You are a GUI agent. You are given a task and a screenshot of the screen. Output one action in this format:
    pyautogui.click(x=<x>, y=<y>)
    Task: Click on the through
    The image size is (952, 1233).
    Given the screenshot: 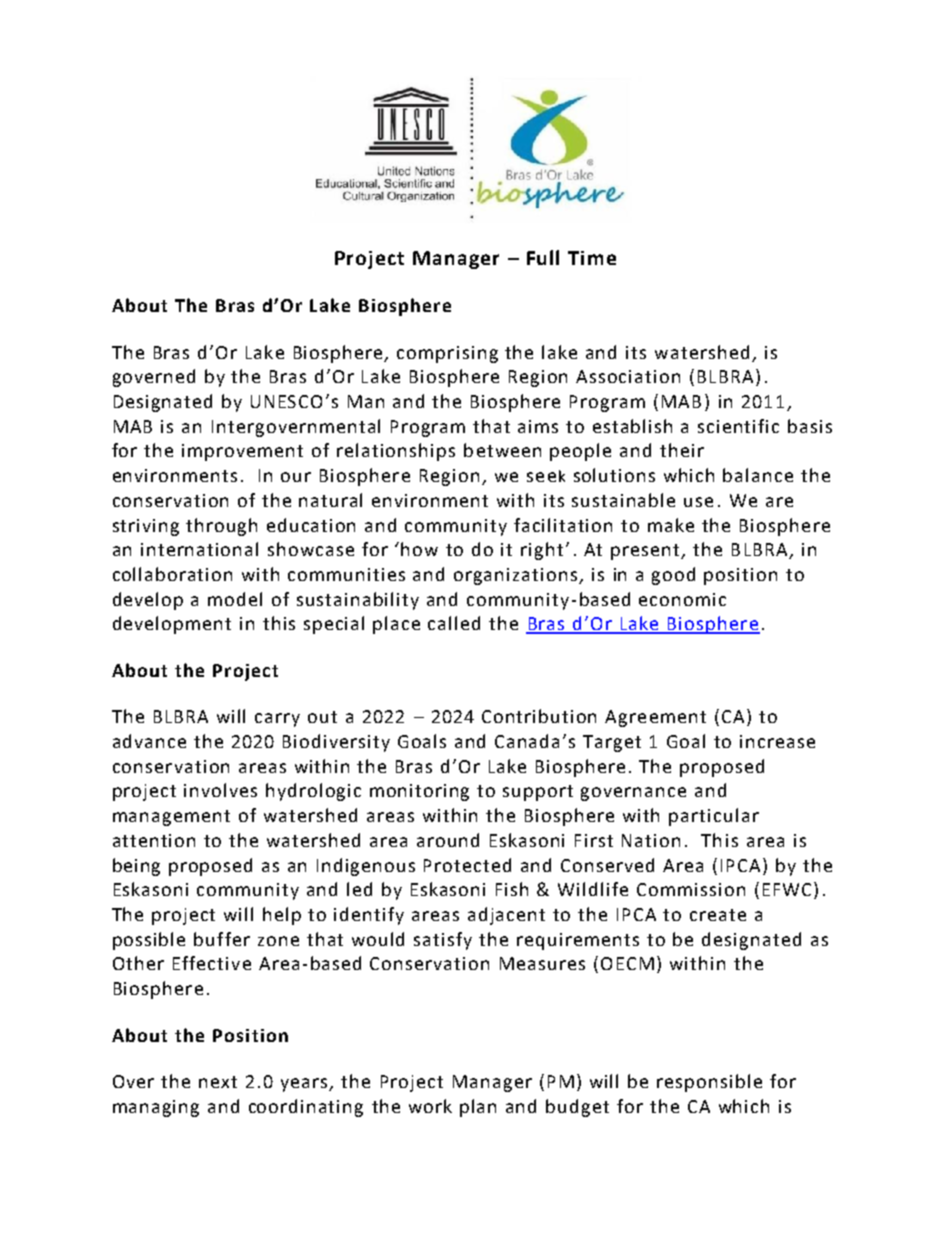 What is the action you would take?
    pyautogui.click(x=221, y=527)
